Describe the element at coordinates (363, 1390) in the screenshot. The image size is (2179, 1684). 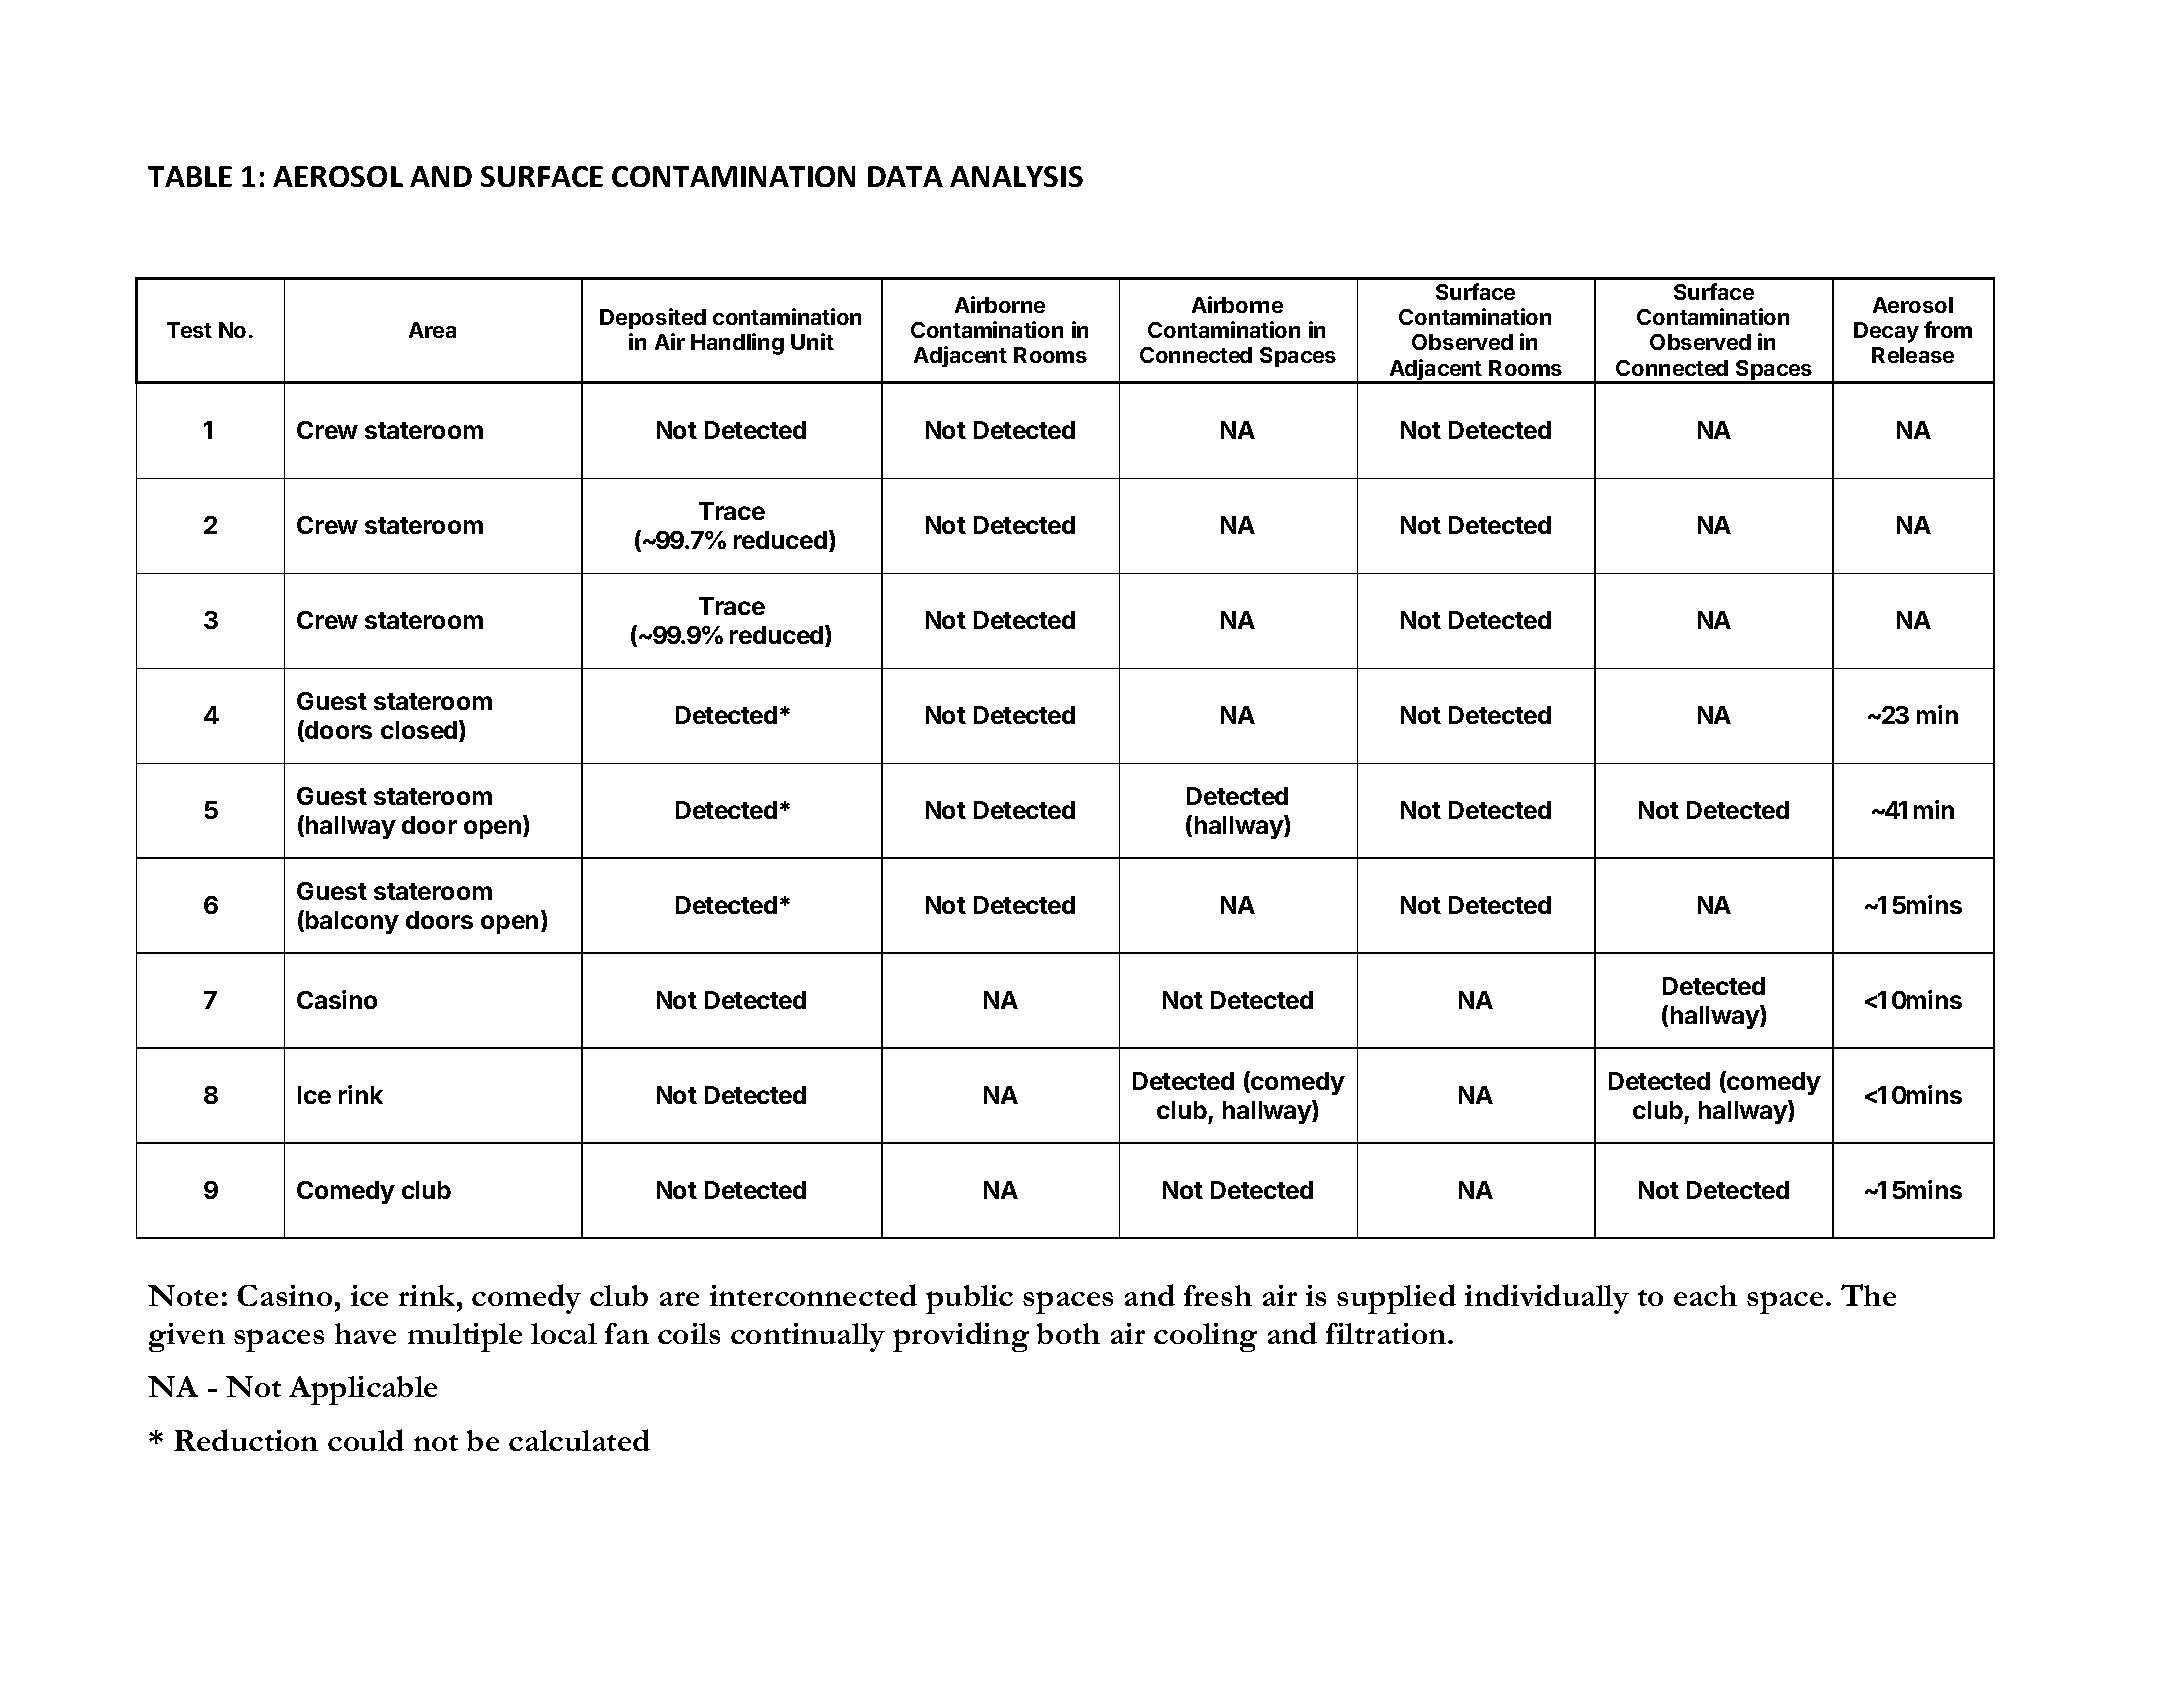
I see `Applicable` at that location.
